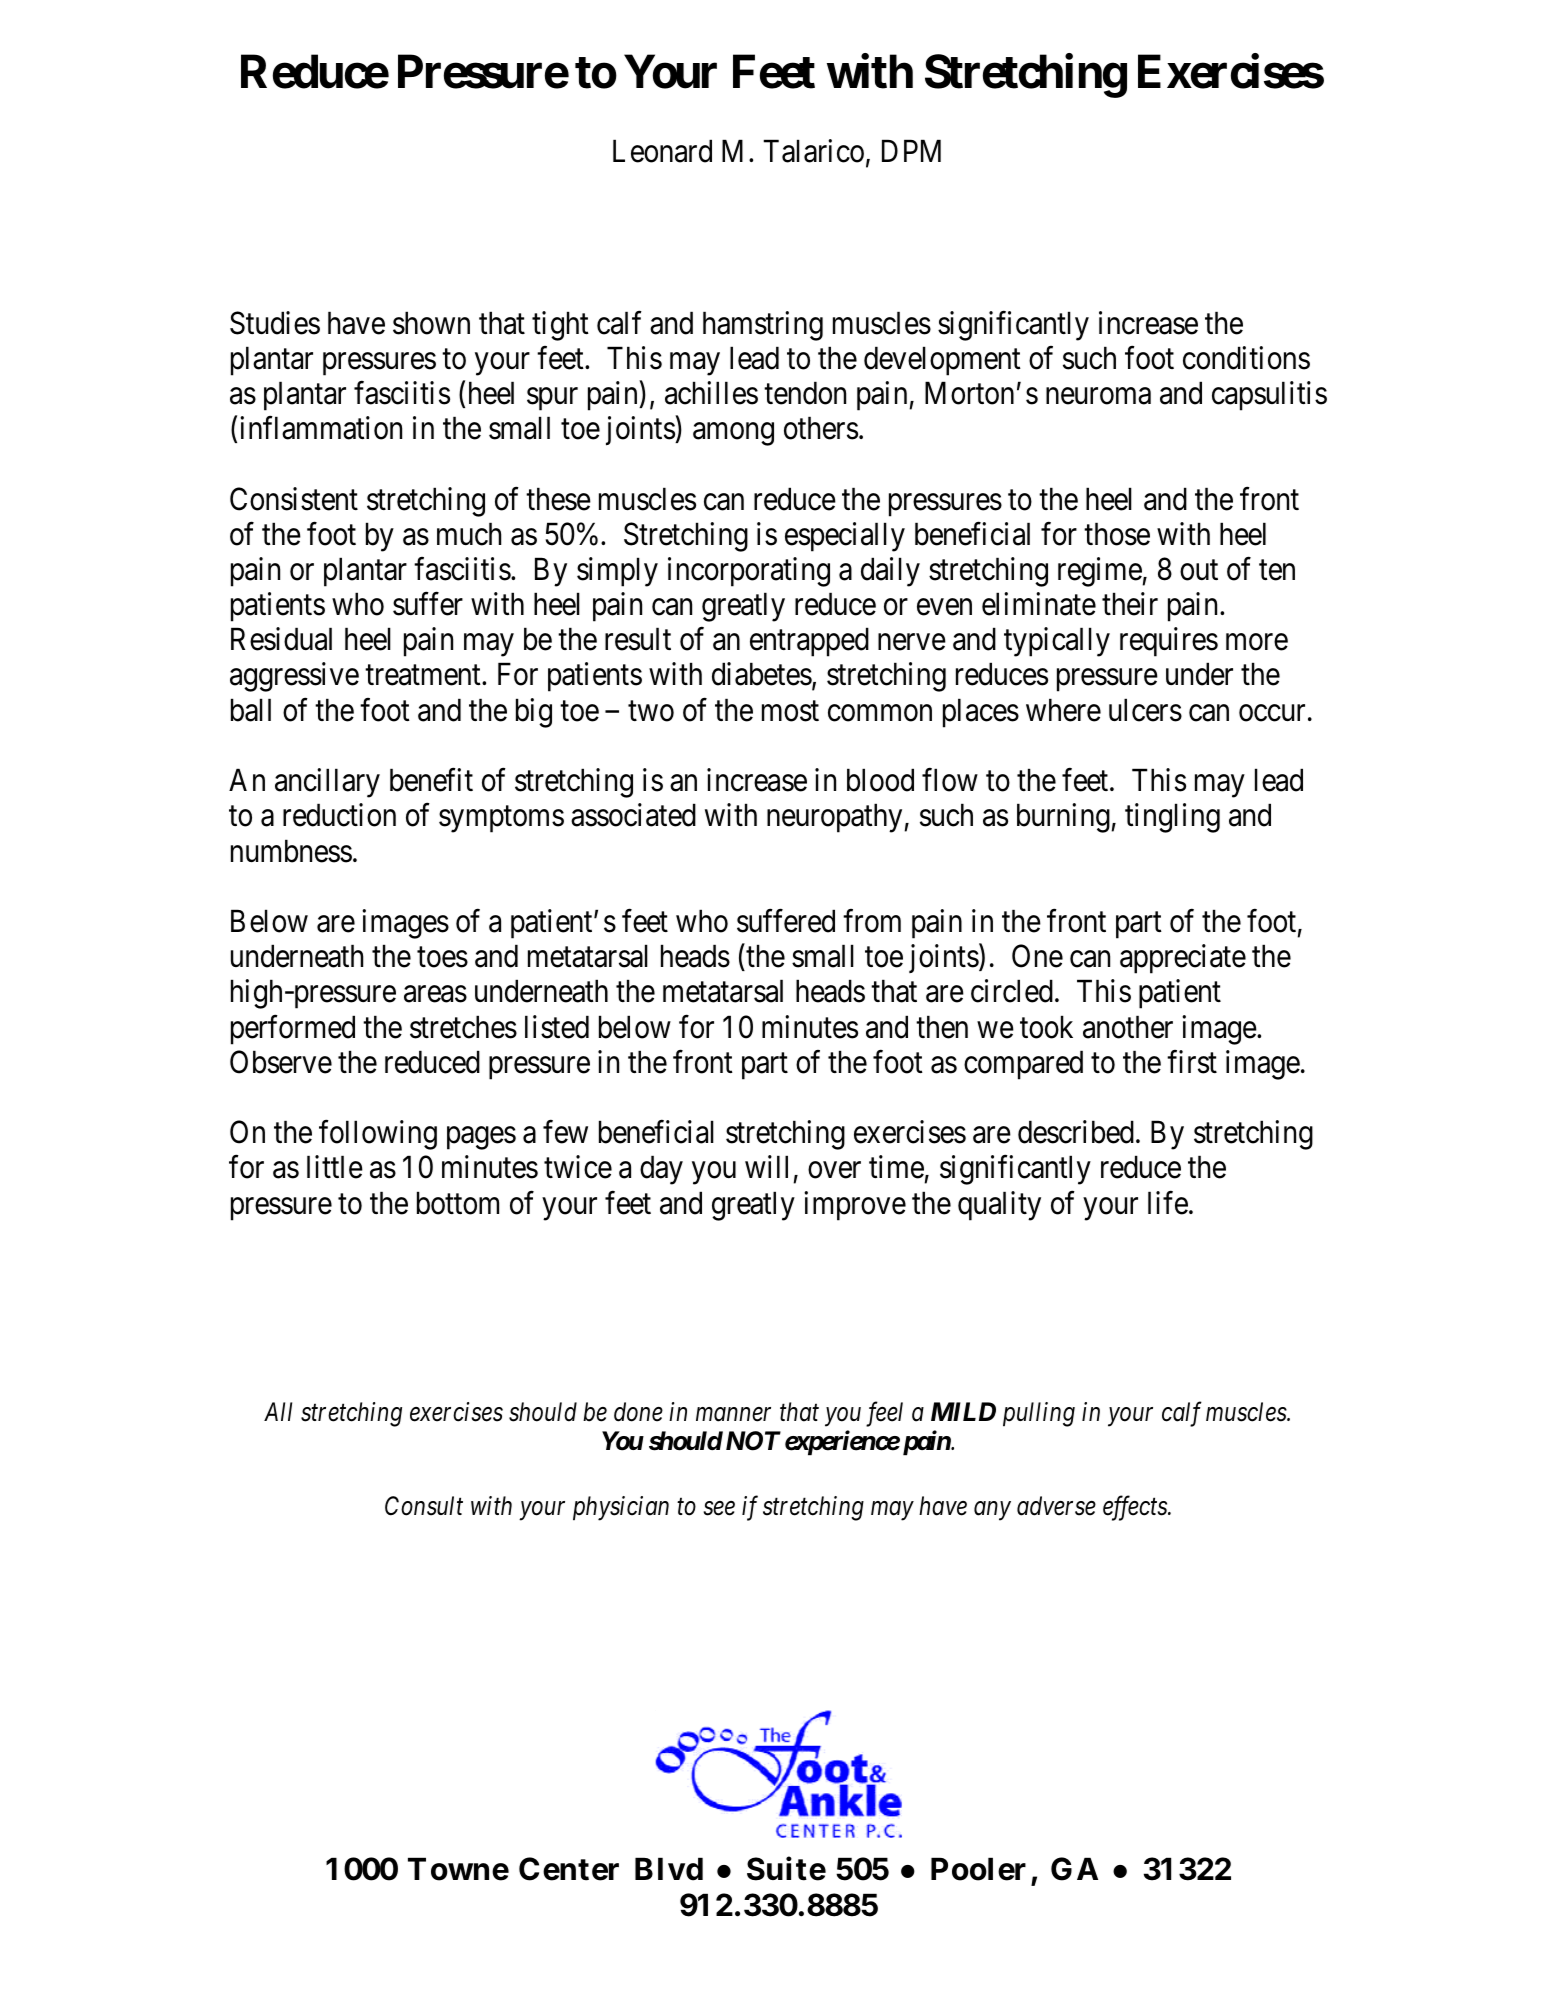 This screenshot has width=1557, height=2015. I want to click on ulcers, so click(1145, 710).
